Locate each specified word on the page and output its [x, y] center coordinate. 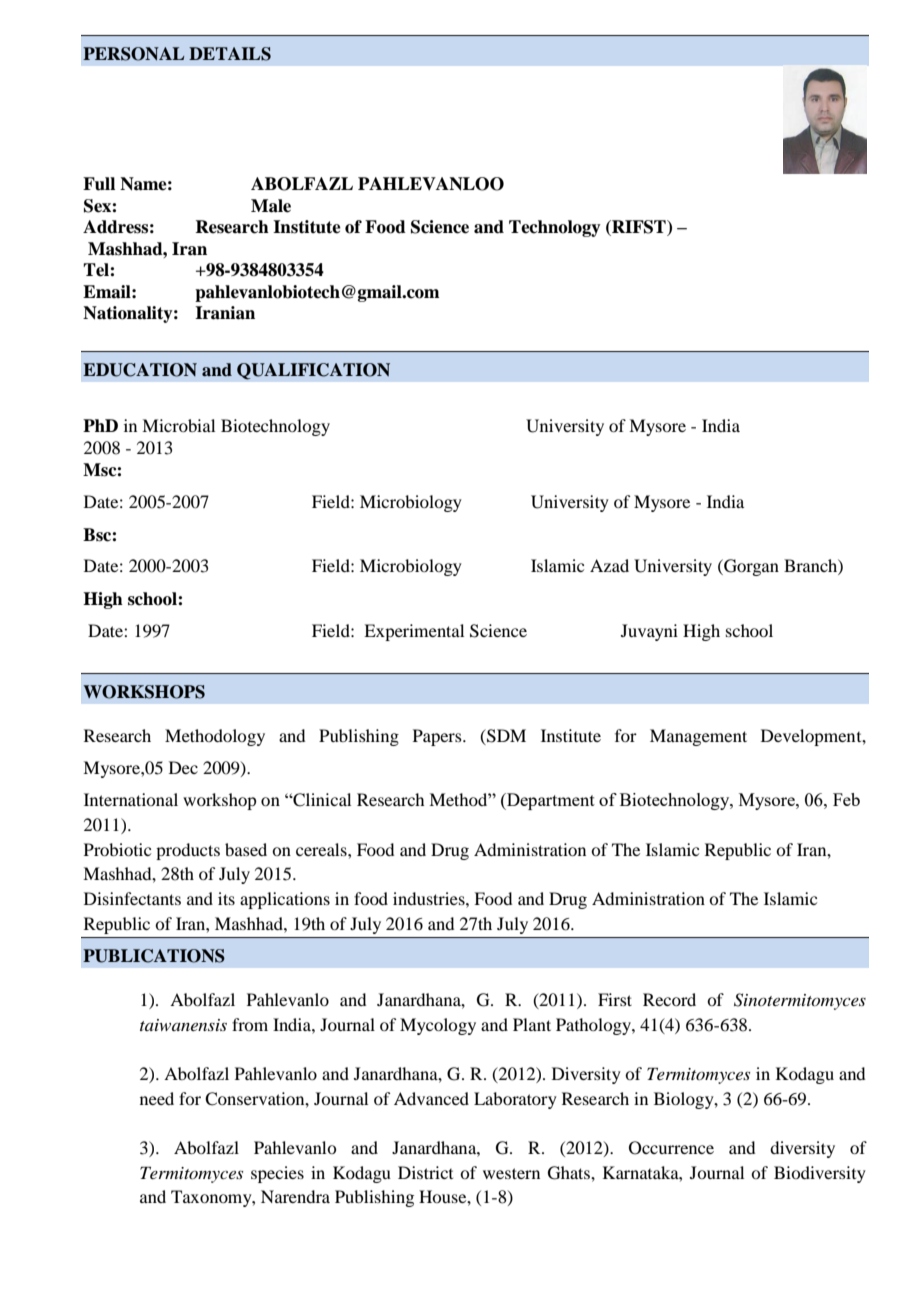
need [157, 1098]
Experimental [414, 632]
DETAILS [230, 54]
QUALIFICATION [313, 371]
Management [698, 737]
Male [271, 206]
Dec [183, 767]
